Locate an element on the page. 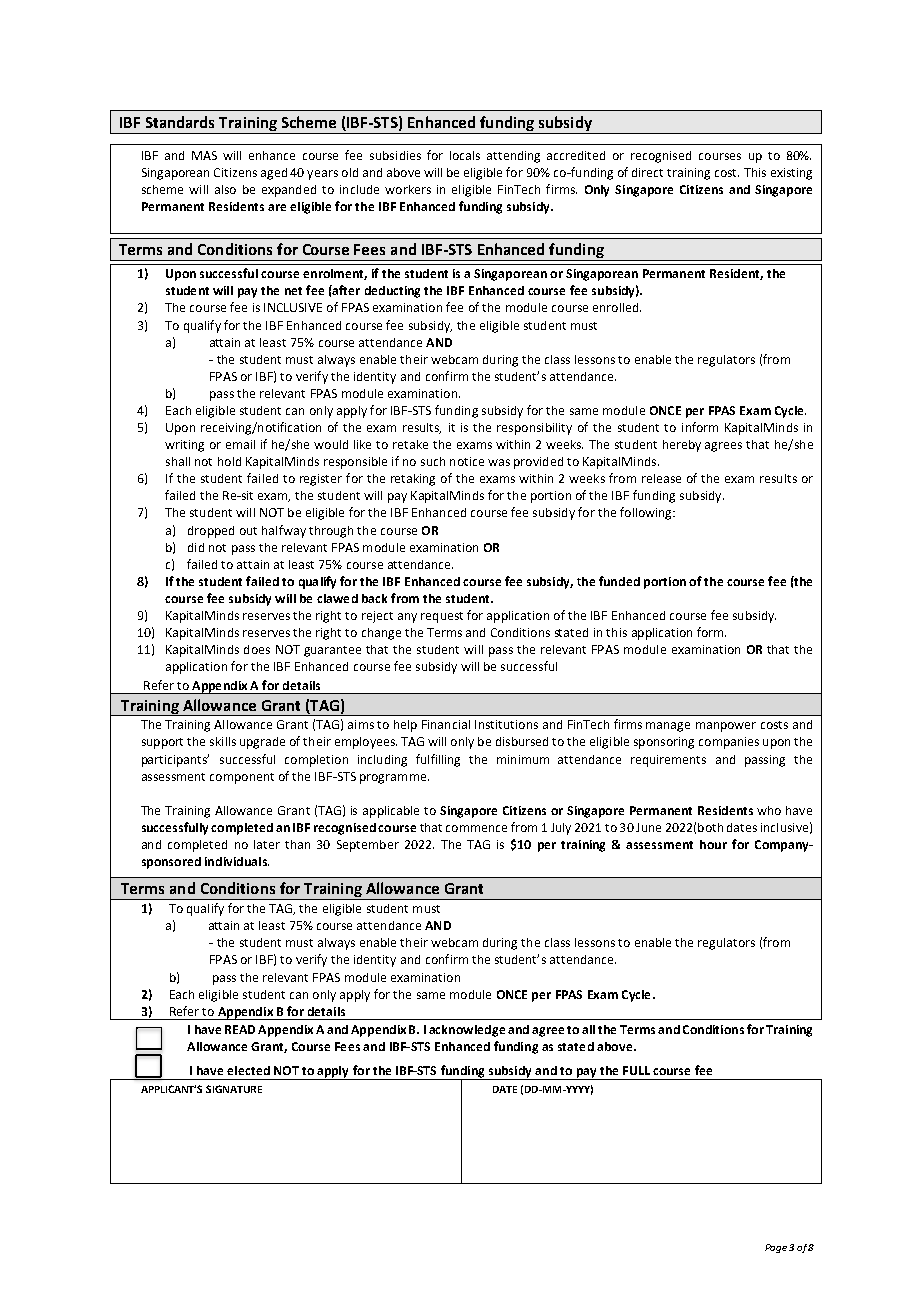  manpower is located at coordinates (726, 727).
